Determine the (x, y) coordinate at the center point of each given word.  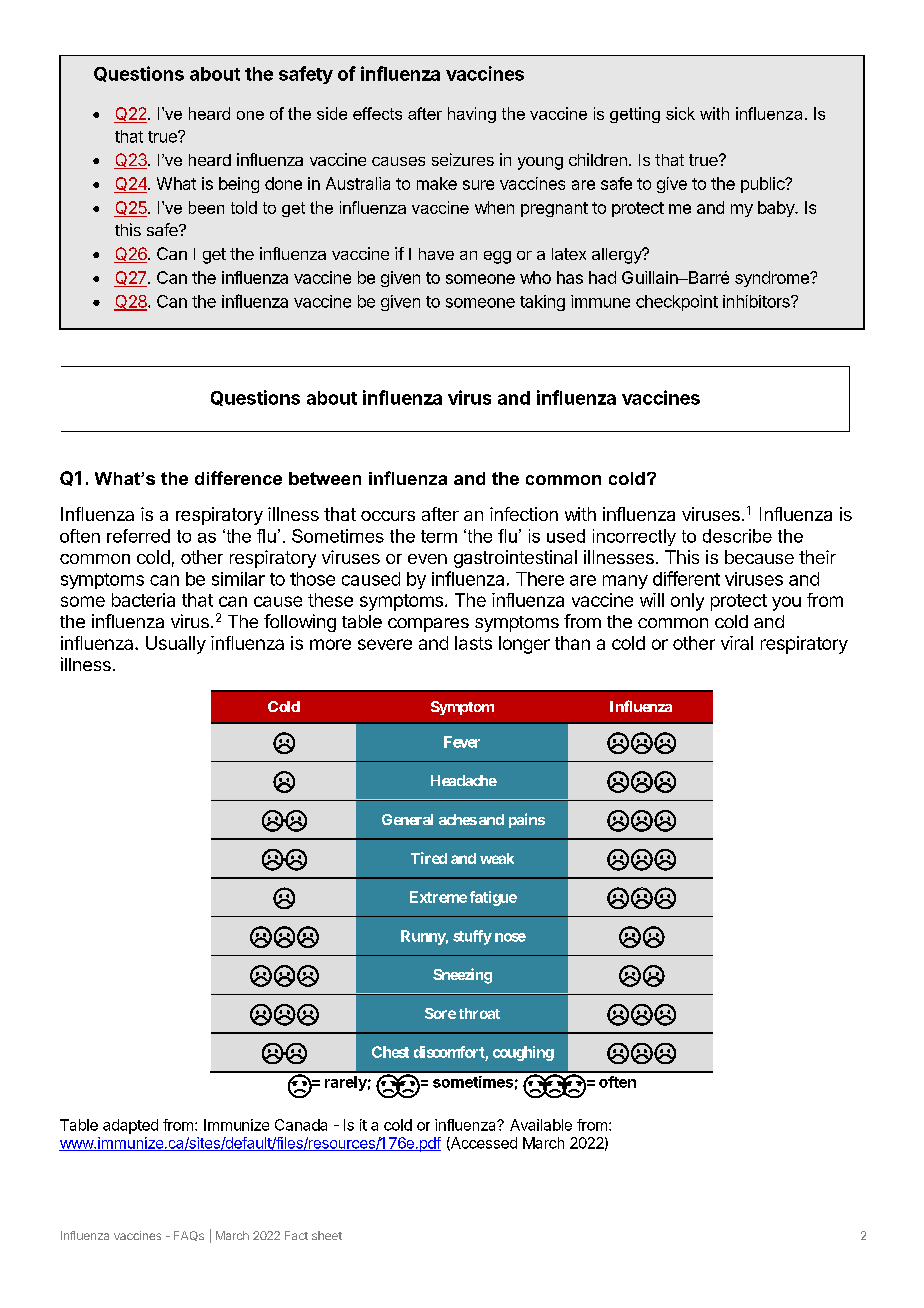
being (239, 185)
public (763, 185)
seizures (463, 159)
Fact (296, 1235)
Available (541, 1125)
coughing (523, 1053)
